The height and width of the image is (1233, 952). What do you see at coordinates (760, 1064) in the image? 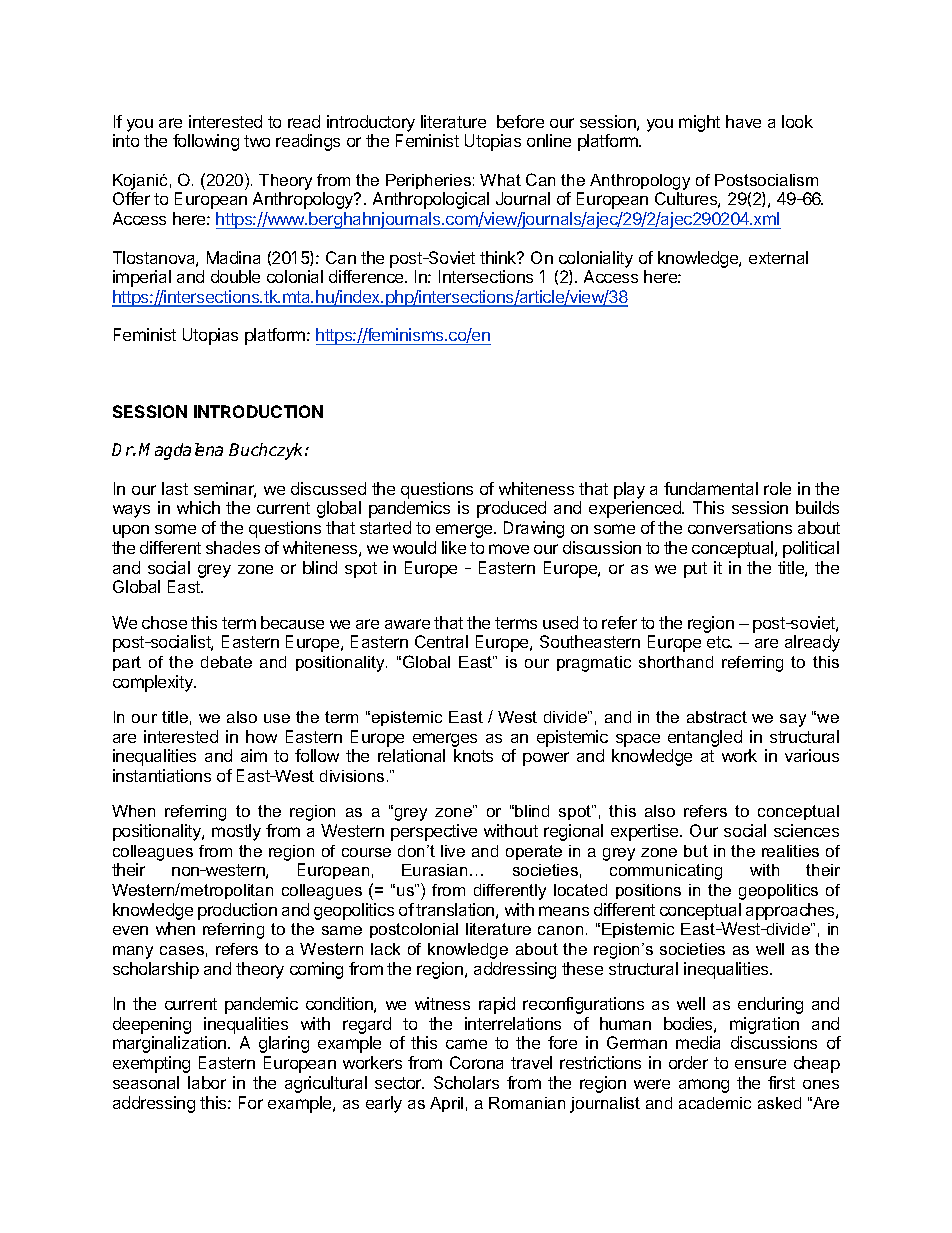
I see `ensure` at bounding box center [760, 1064].
